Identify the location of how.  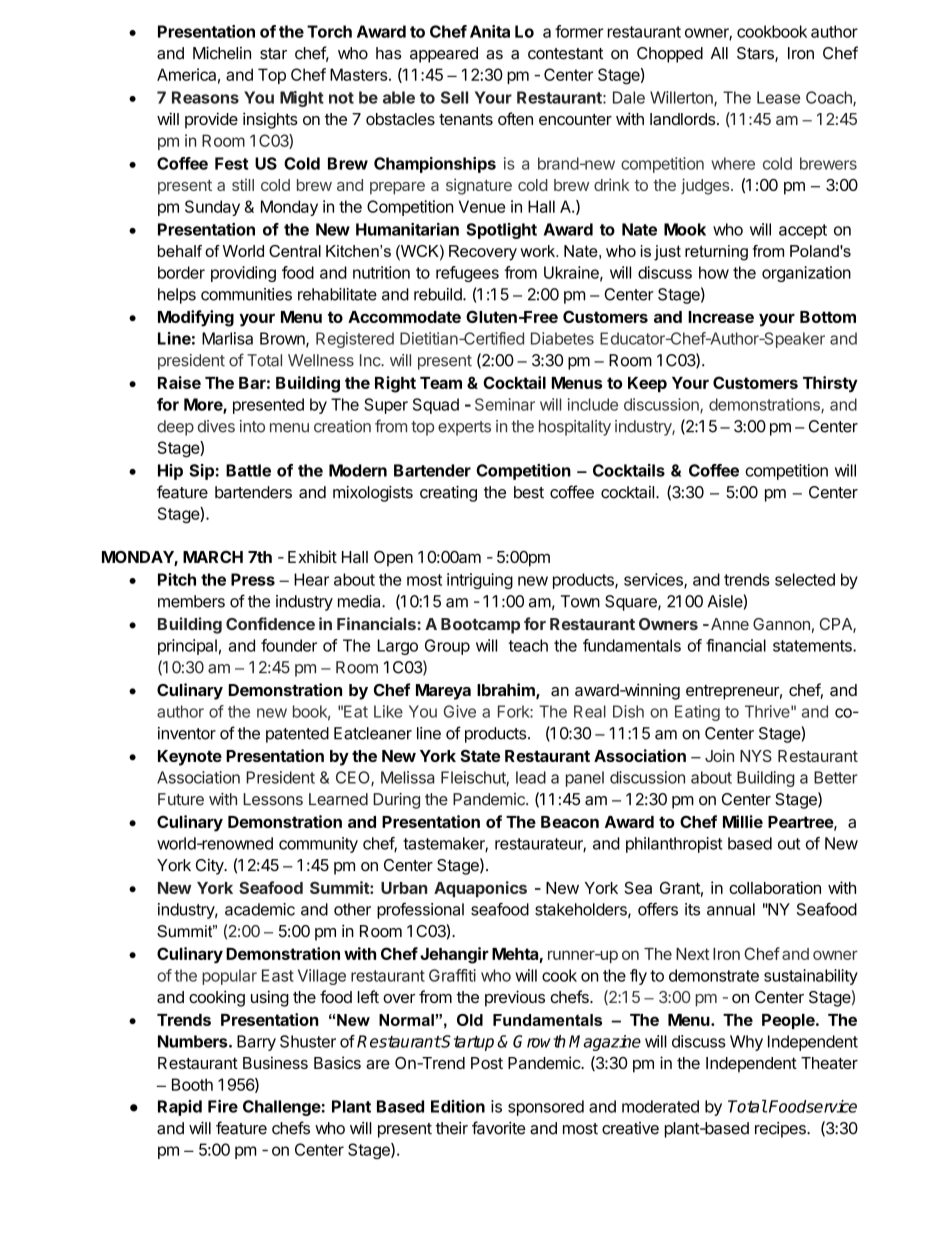
(714, 272).
